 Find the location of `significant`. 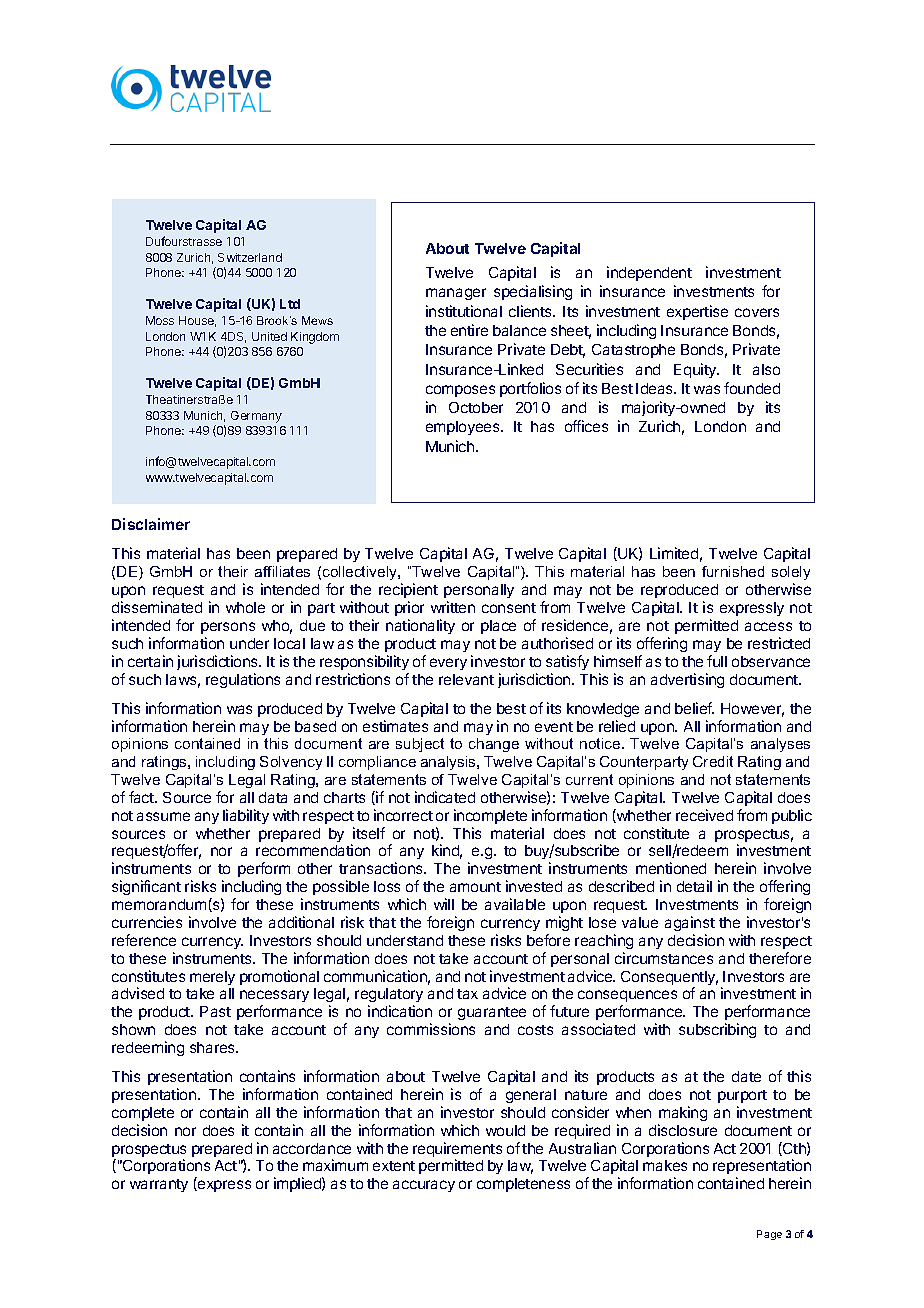

significant is located at coordinates (146, 887).
